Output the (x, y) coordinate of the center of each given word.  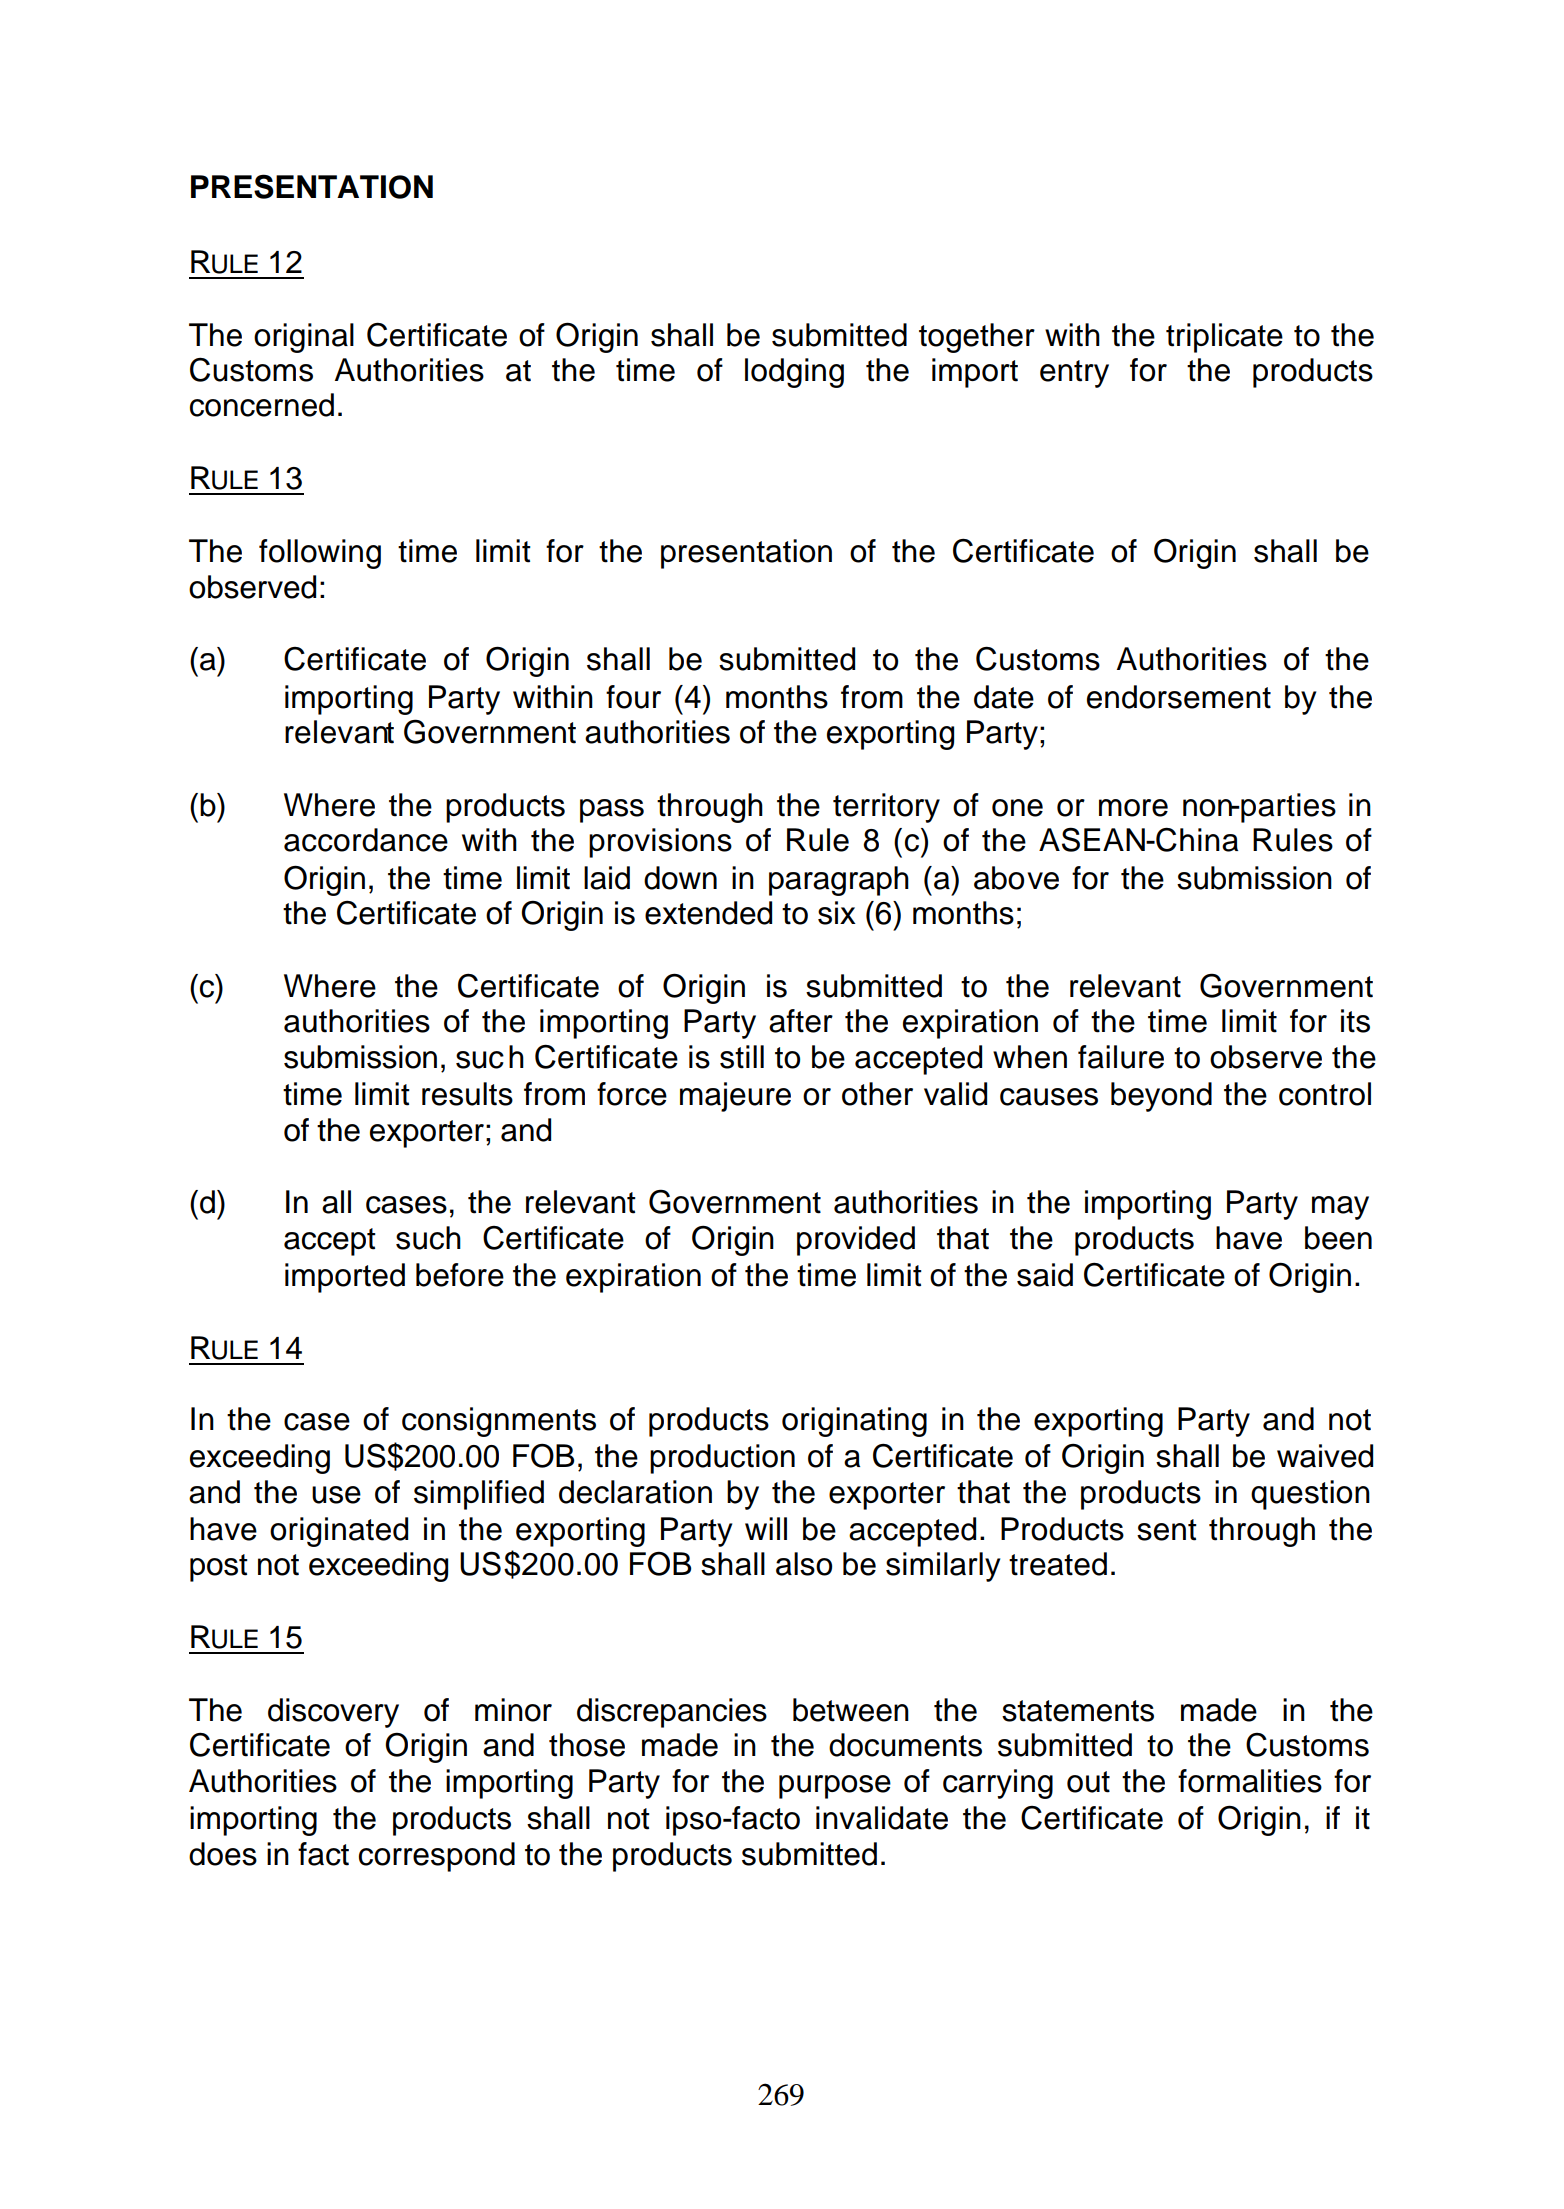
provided (856, 1241)
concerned (262, 405)
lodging (794, 373)
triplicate (1224, 338)
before (460, 1275)
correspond (437, 1857)
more (1133, 808)
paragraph (839, 881)
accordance (366, 840)
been (1338, 1238)
